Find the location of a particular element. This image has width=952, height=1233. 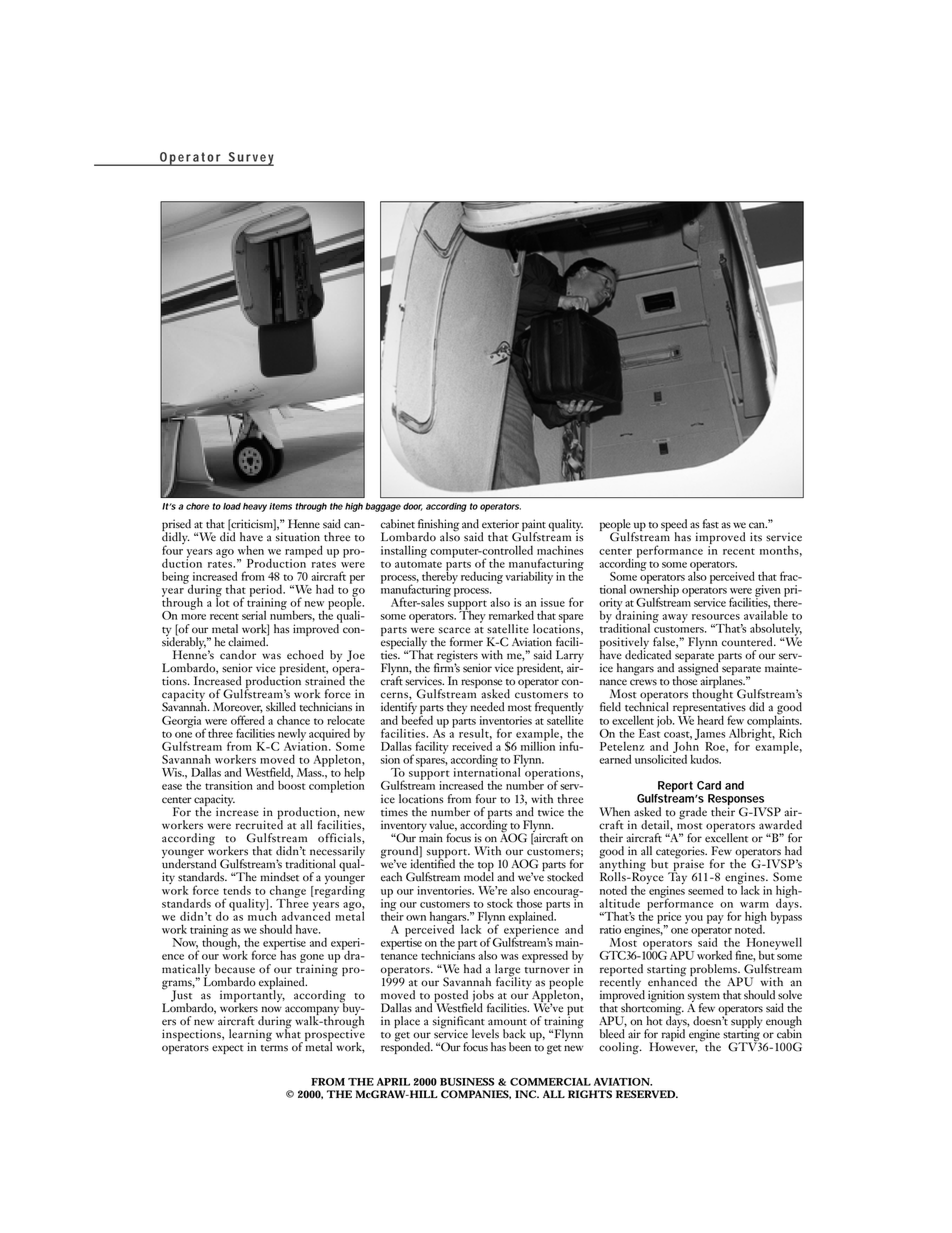

expect is located at coordinates (228, 1049).
